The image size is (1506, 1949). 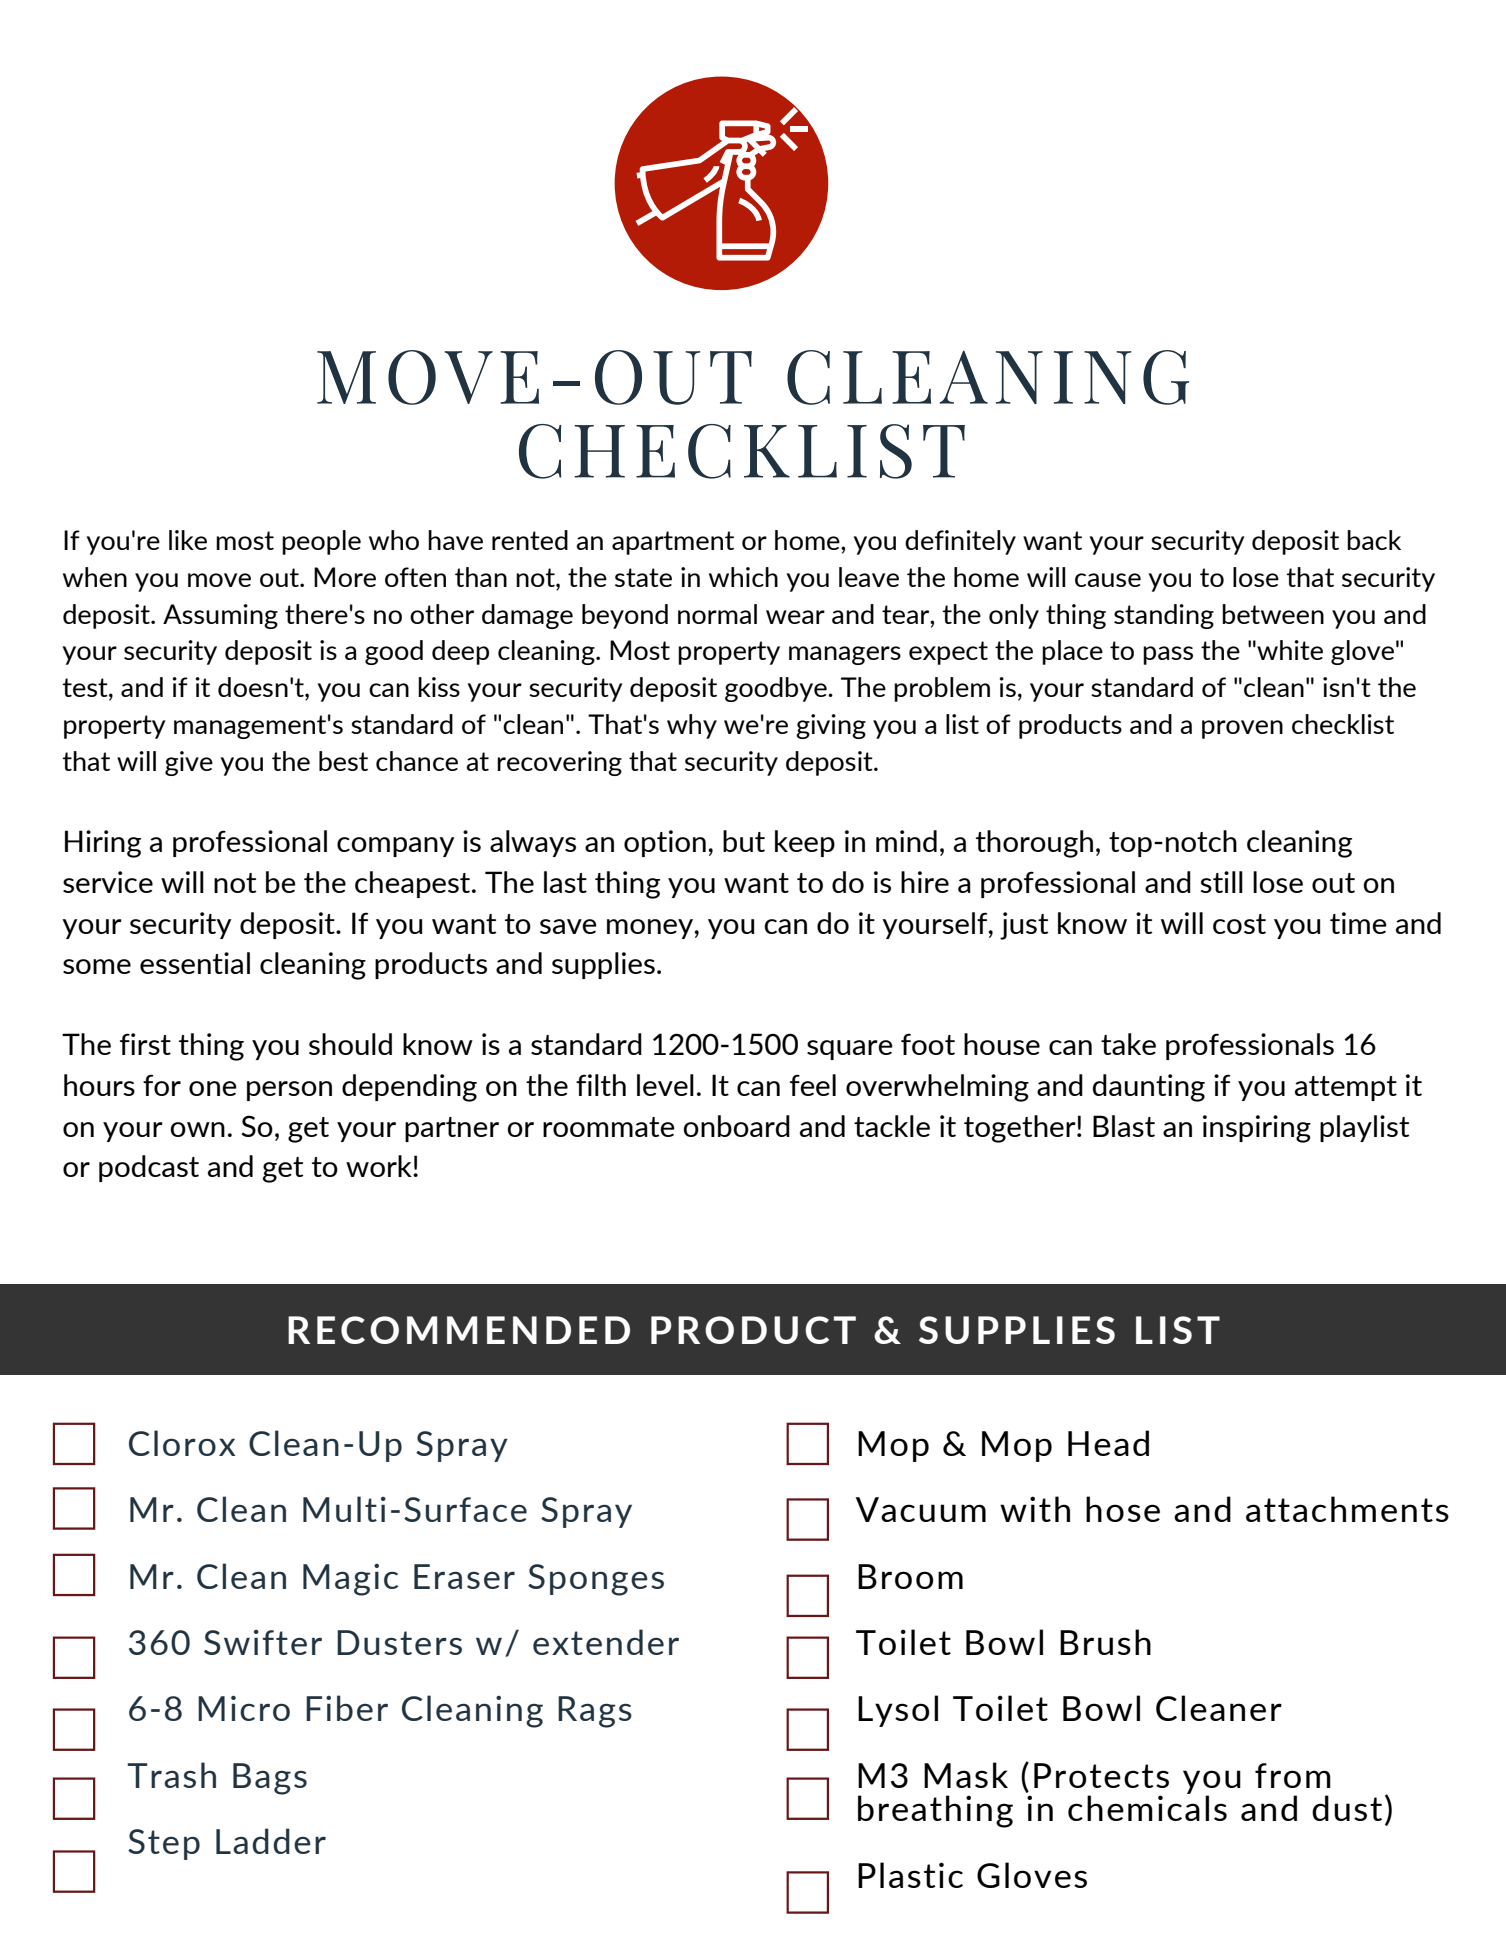 I want to click on Broom, so click(x=910, y=1576).
